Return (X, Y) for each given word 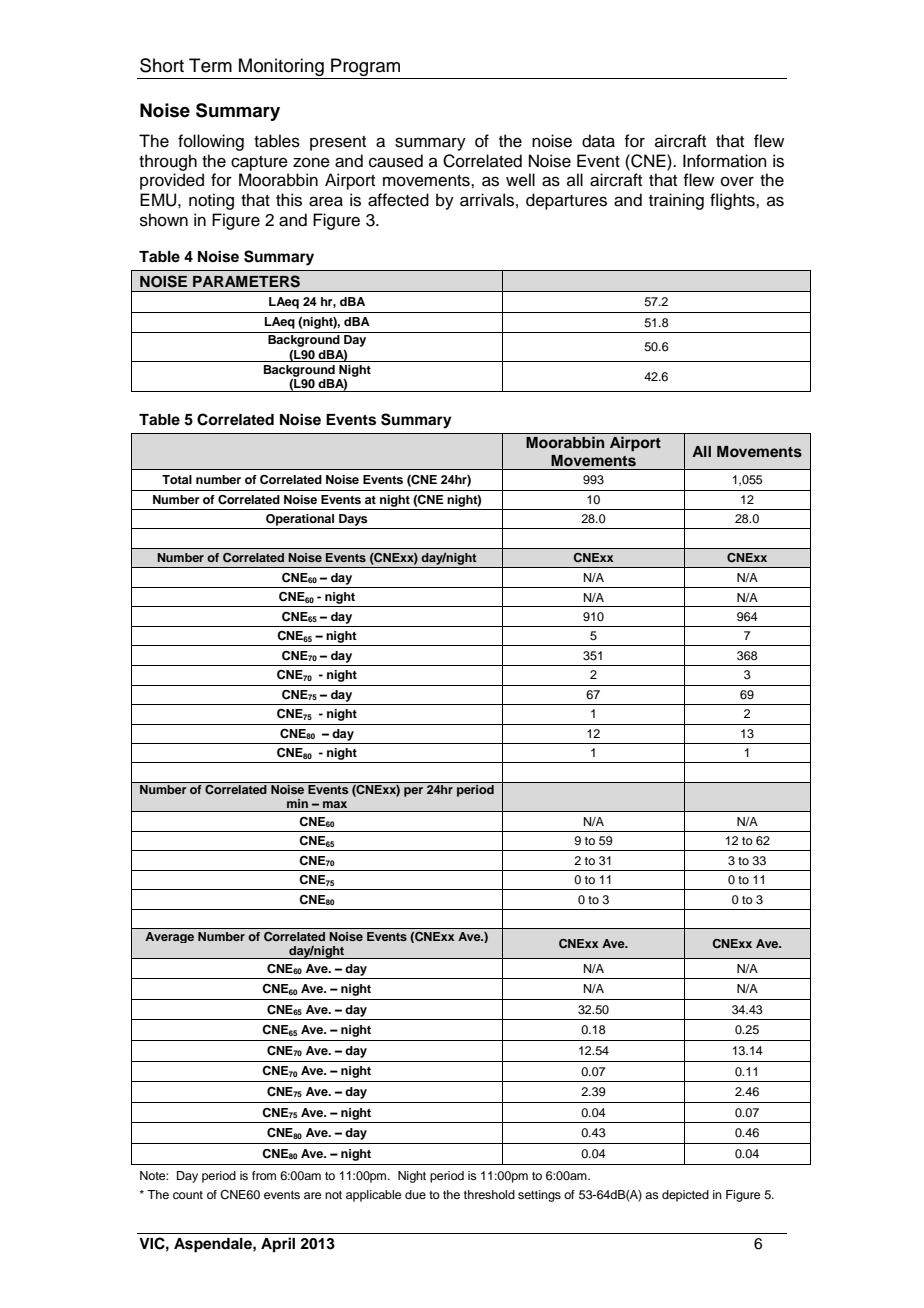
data (598, 141)
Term (210, 65)
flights (733, 201)
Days (353, 520)
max (335, 804)
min (297, 803)
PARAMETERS (246, 281)
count (188, 1195)
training (676, 201)
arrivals (487, 200)
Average (169, 937)
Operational (300, 520)
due (415, 1194)
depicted (685, 1196)
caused (396, 161)
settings (539, 1196)
